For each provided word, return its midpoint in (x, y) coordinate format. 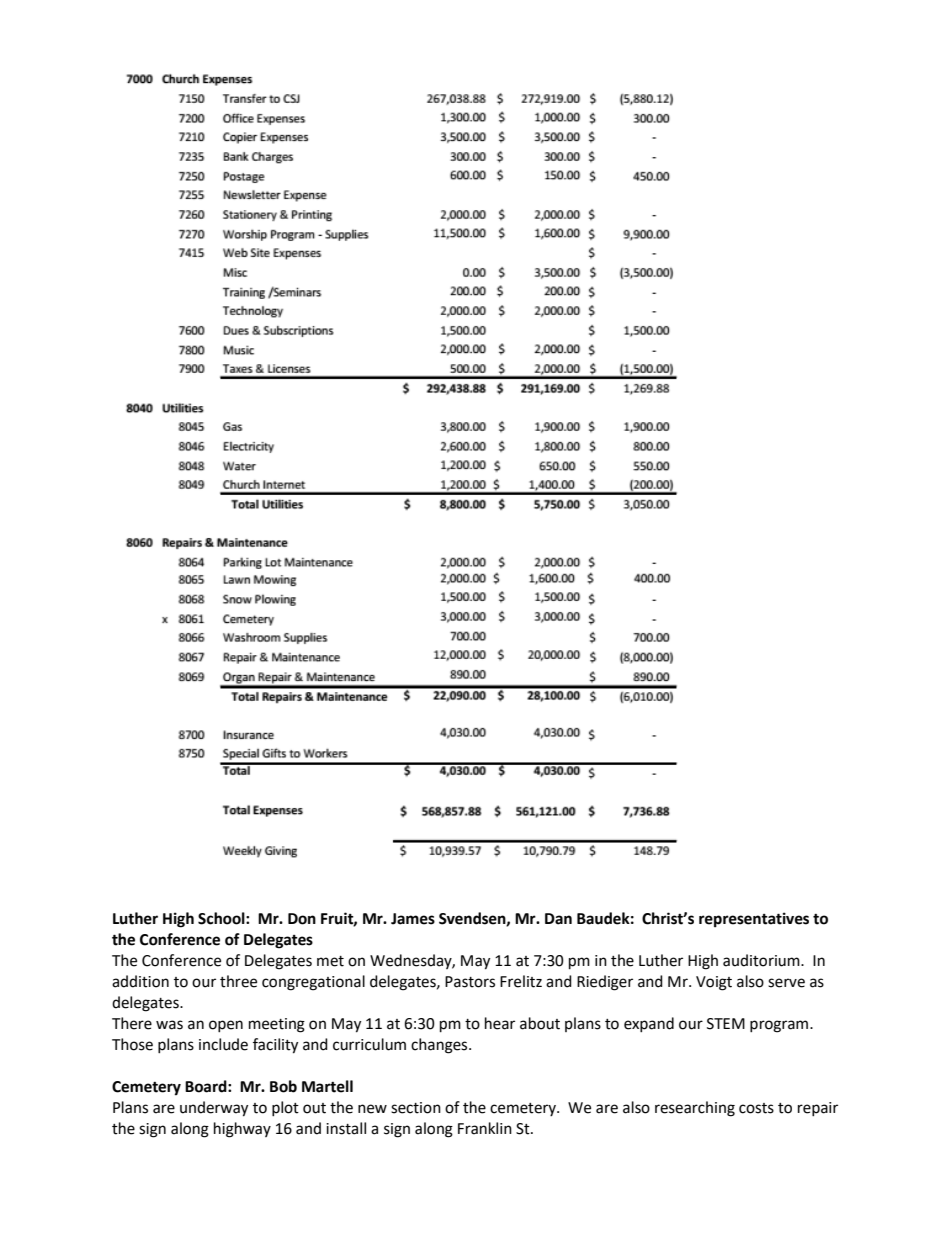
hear (500, 1023)
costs (756, 1108)
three (238, 981)
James (413, 919)
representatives (754, 920)
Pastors (470, 982)
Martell (327, 1086)
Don (302, 919)
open (226, 1026)
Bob (283, 1086)
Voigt (714, 983)
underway (214, 1109)
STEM (726, 1024)
